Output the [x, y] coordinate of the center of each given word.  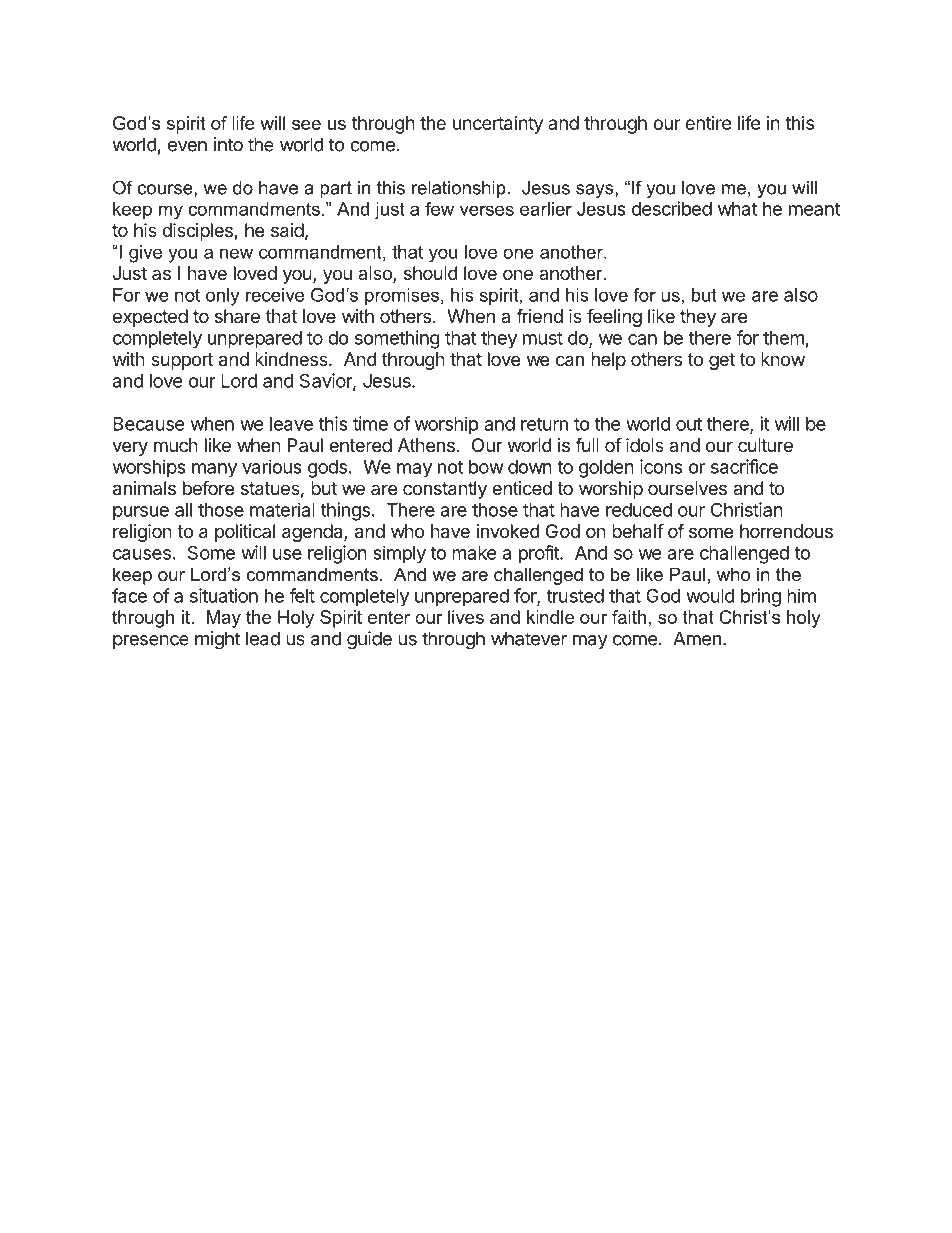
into [228, 144]
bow [486, 467]
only [222, 297]
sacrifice [744, 466]
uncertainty [498, 125]
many [214, 470]
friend [539, 315]
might [217, 640]
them [783, 338]
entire [708, 123]
